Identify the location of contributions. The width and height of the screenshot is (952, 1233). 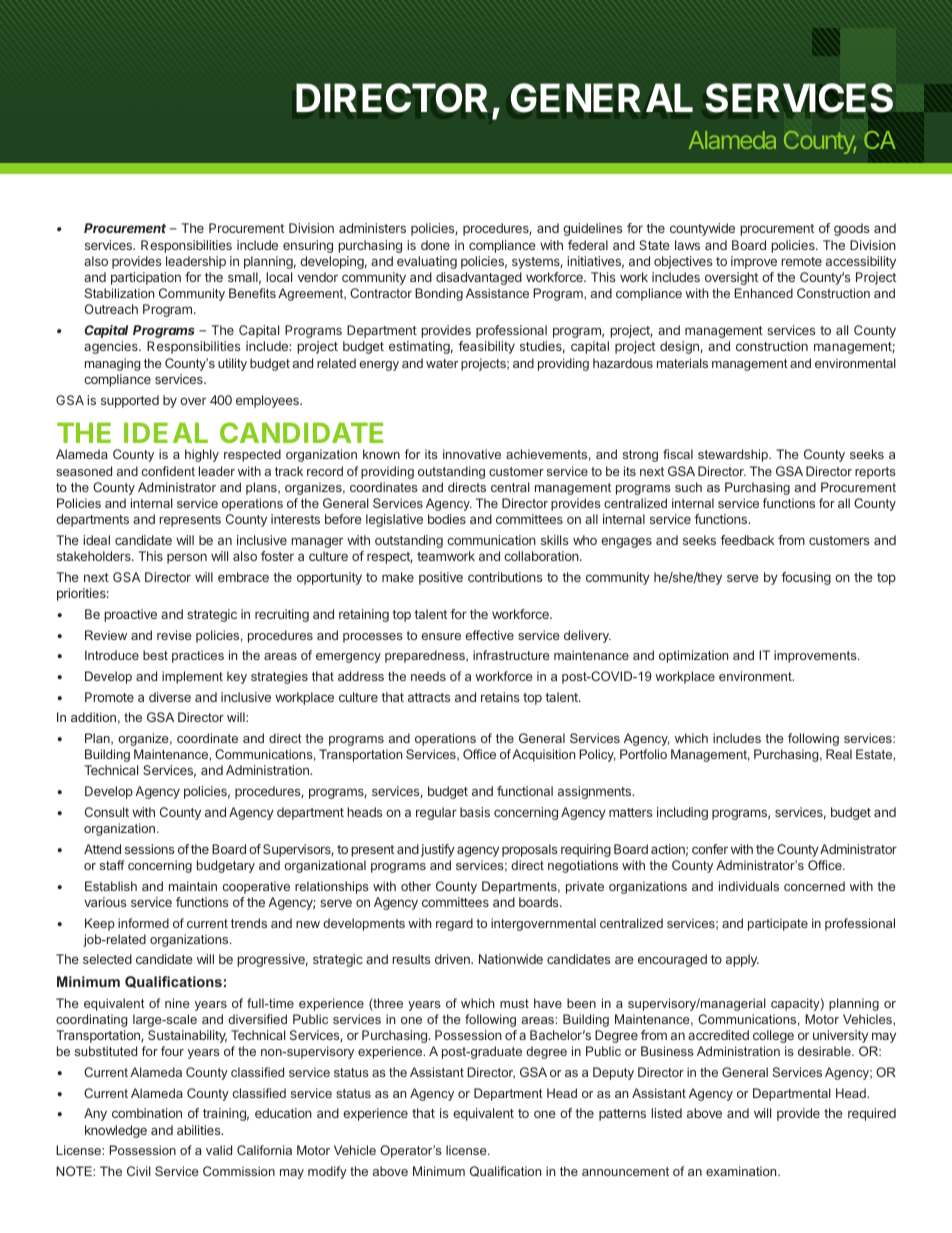
(505, 577).
